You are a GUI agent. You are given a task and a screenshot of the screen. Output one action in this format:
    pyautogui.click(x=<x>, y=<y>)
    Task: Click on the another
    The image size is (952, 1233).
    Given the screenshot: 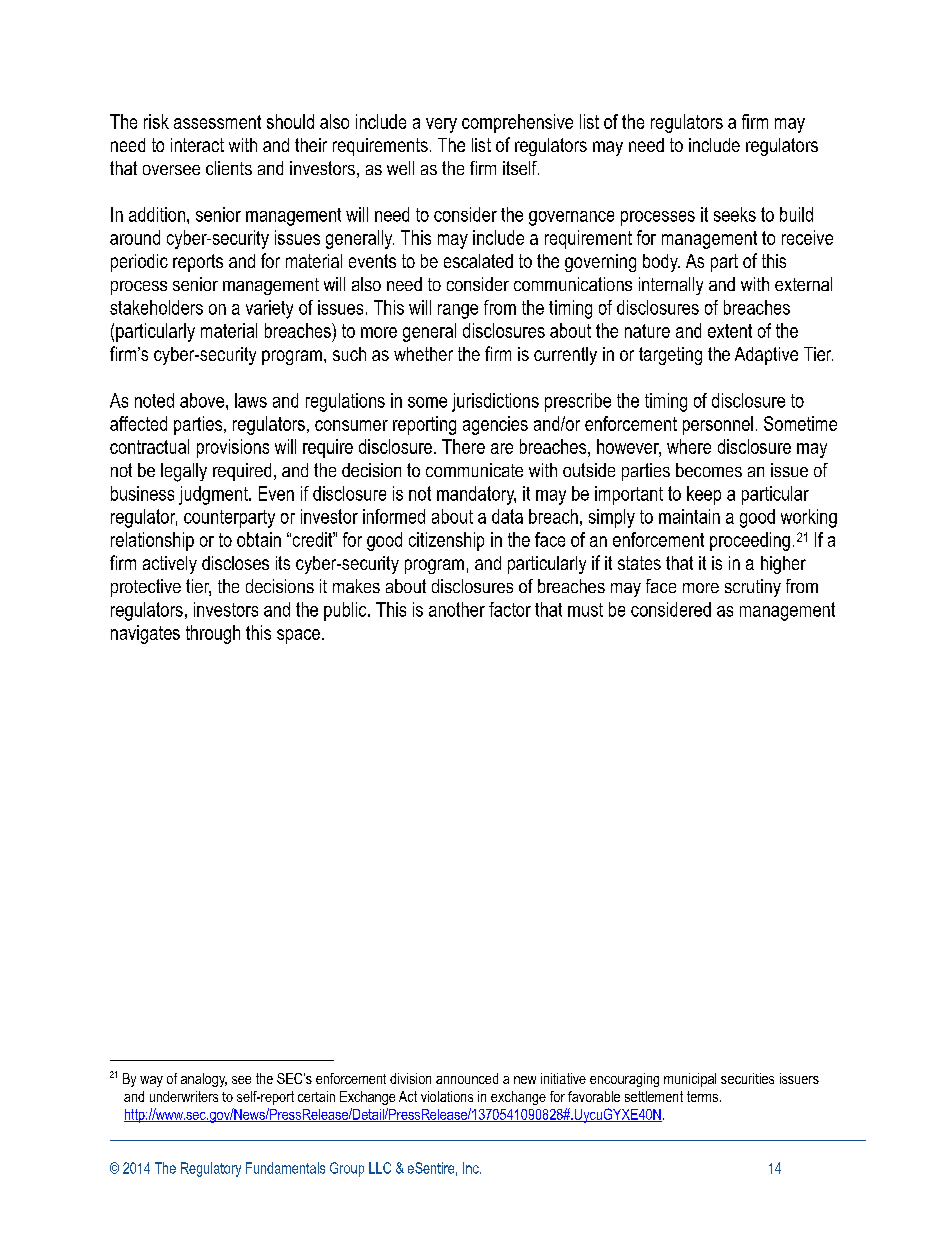 What is the action you would take?
    pyautogui.click(x=457, y=609)
